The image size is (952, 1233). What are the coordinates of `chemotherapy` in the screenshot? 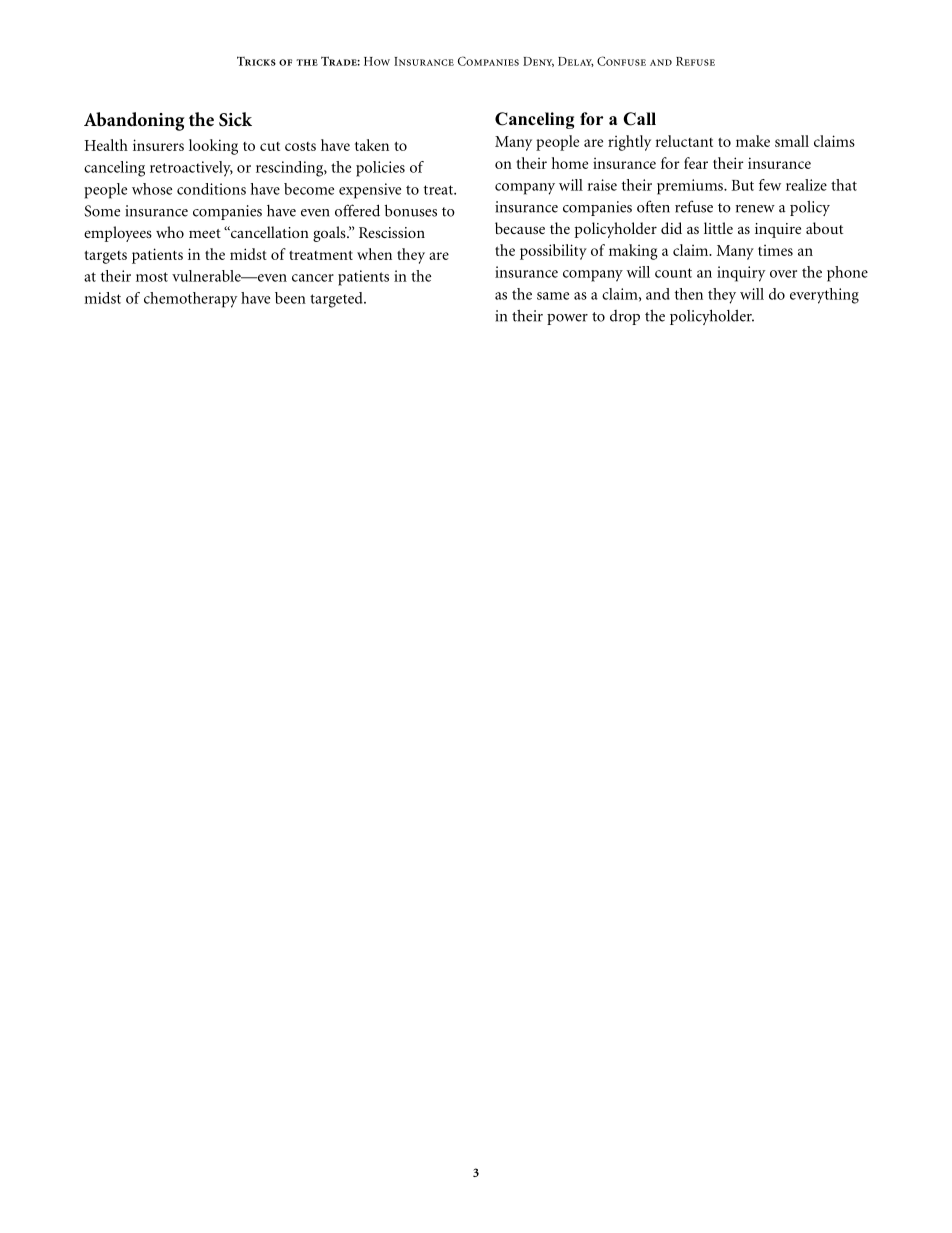 It's located at (190, 300).
